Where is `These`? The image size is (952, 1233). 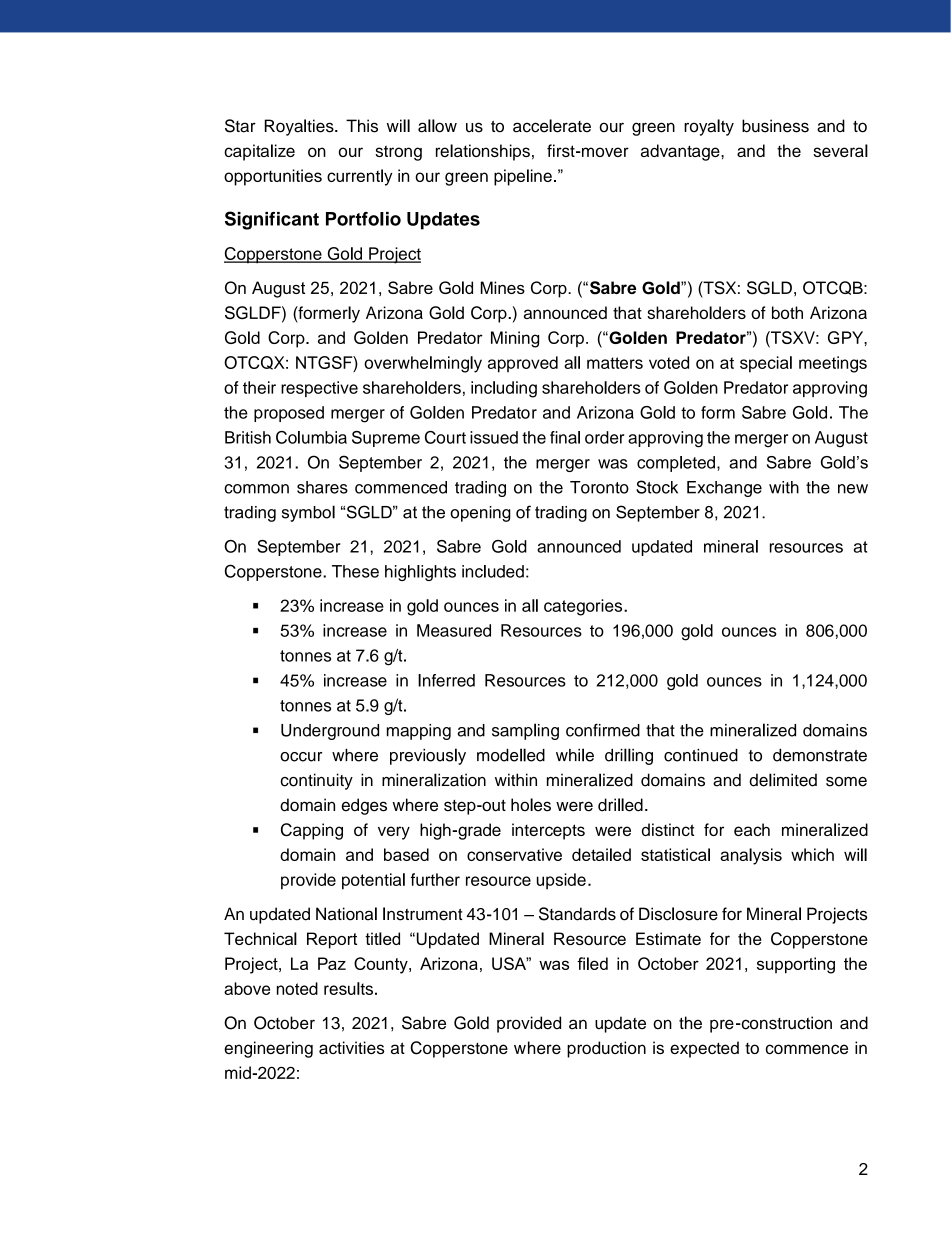 These is located at coordinates (355, 571).
